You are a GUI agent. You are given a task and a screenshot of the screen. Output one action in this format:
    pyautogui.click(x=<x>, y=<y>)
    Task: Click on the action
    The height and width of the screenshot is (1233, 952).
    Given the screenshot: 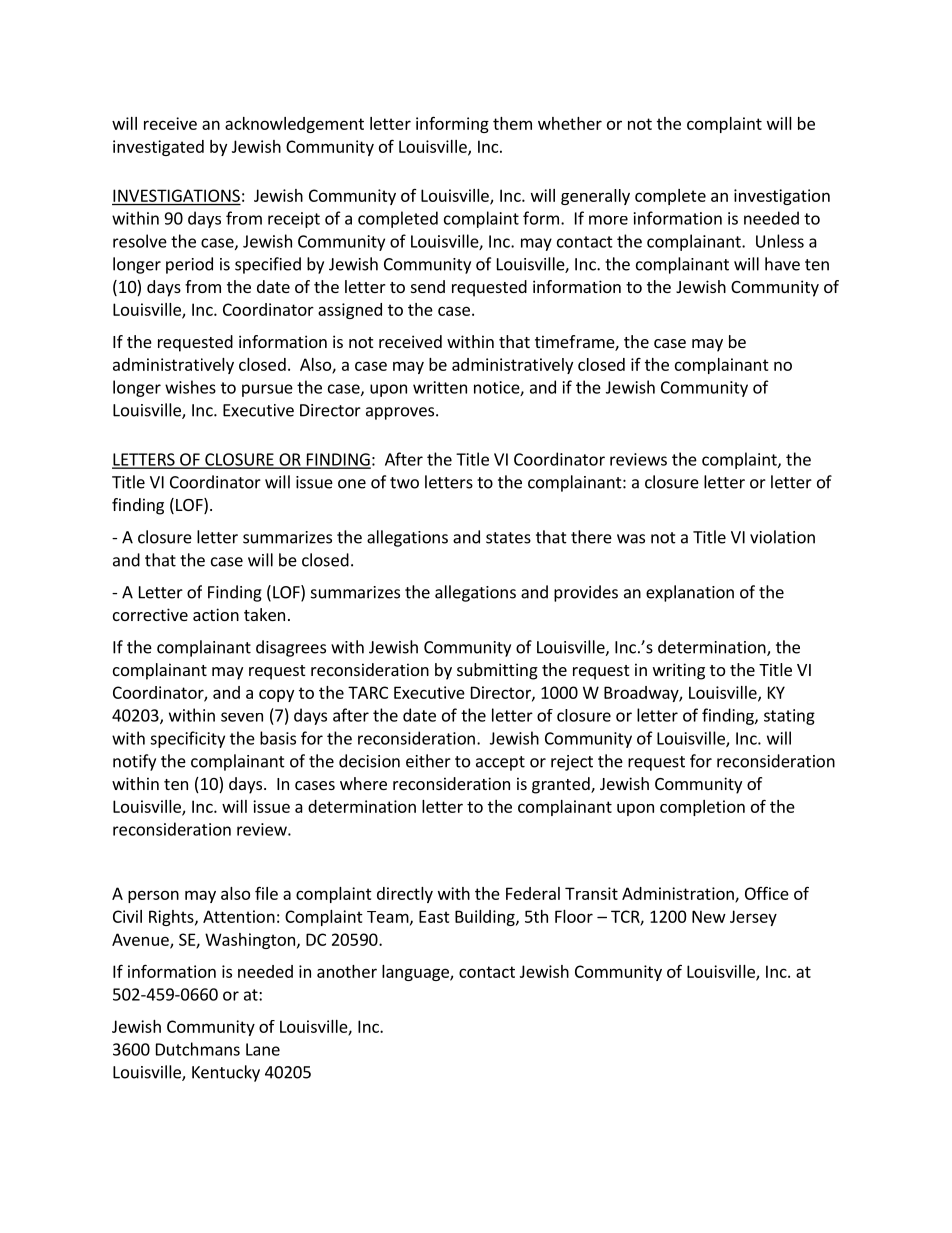 What is the action you would take?
    pyautogui.click(x=216, y=614)
